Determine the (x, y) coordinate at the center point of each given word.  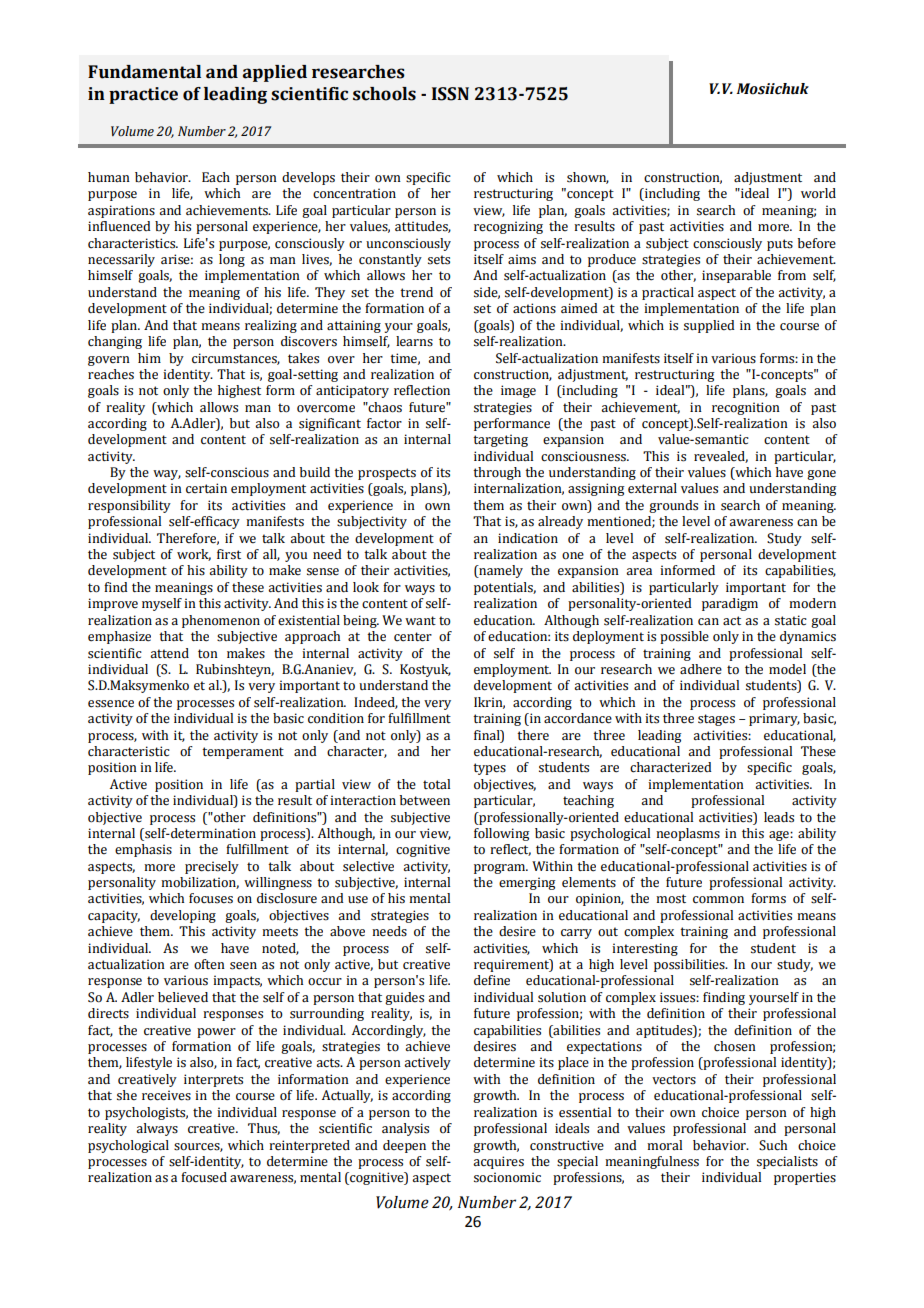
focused (204, 1177)
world (818, 193)
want (420, 620)
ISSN (450, 94)
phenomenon (221, 621)
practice (143, 95)
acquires (498, 1162)
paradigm (730, 604)
